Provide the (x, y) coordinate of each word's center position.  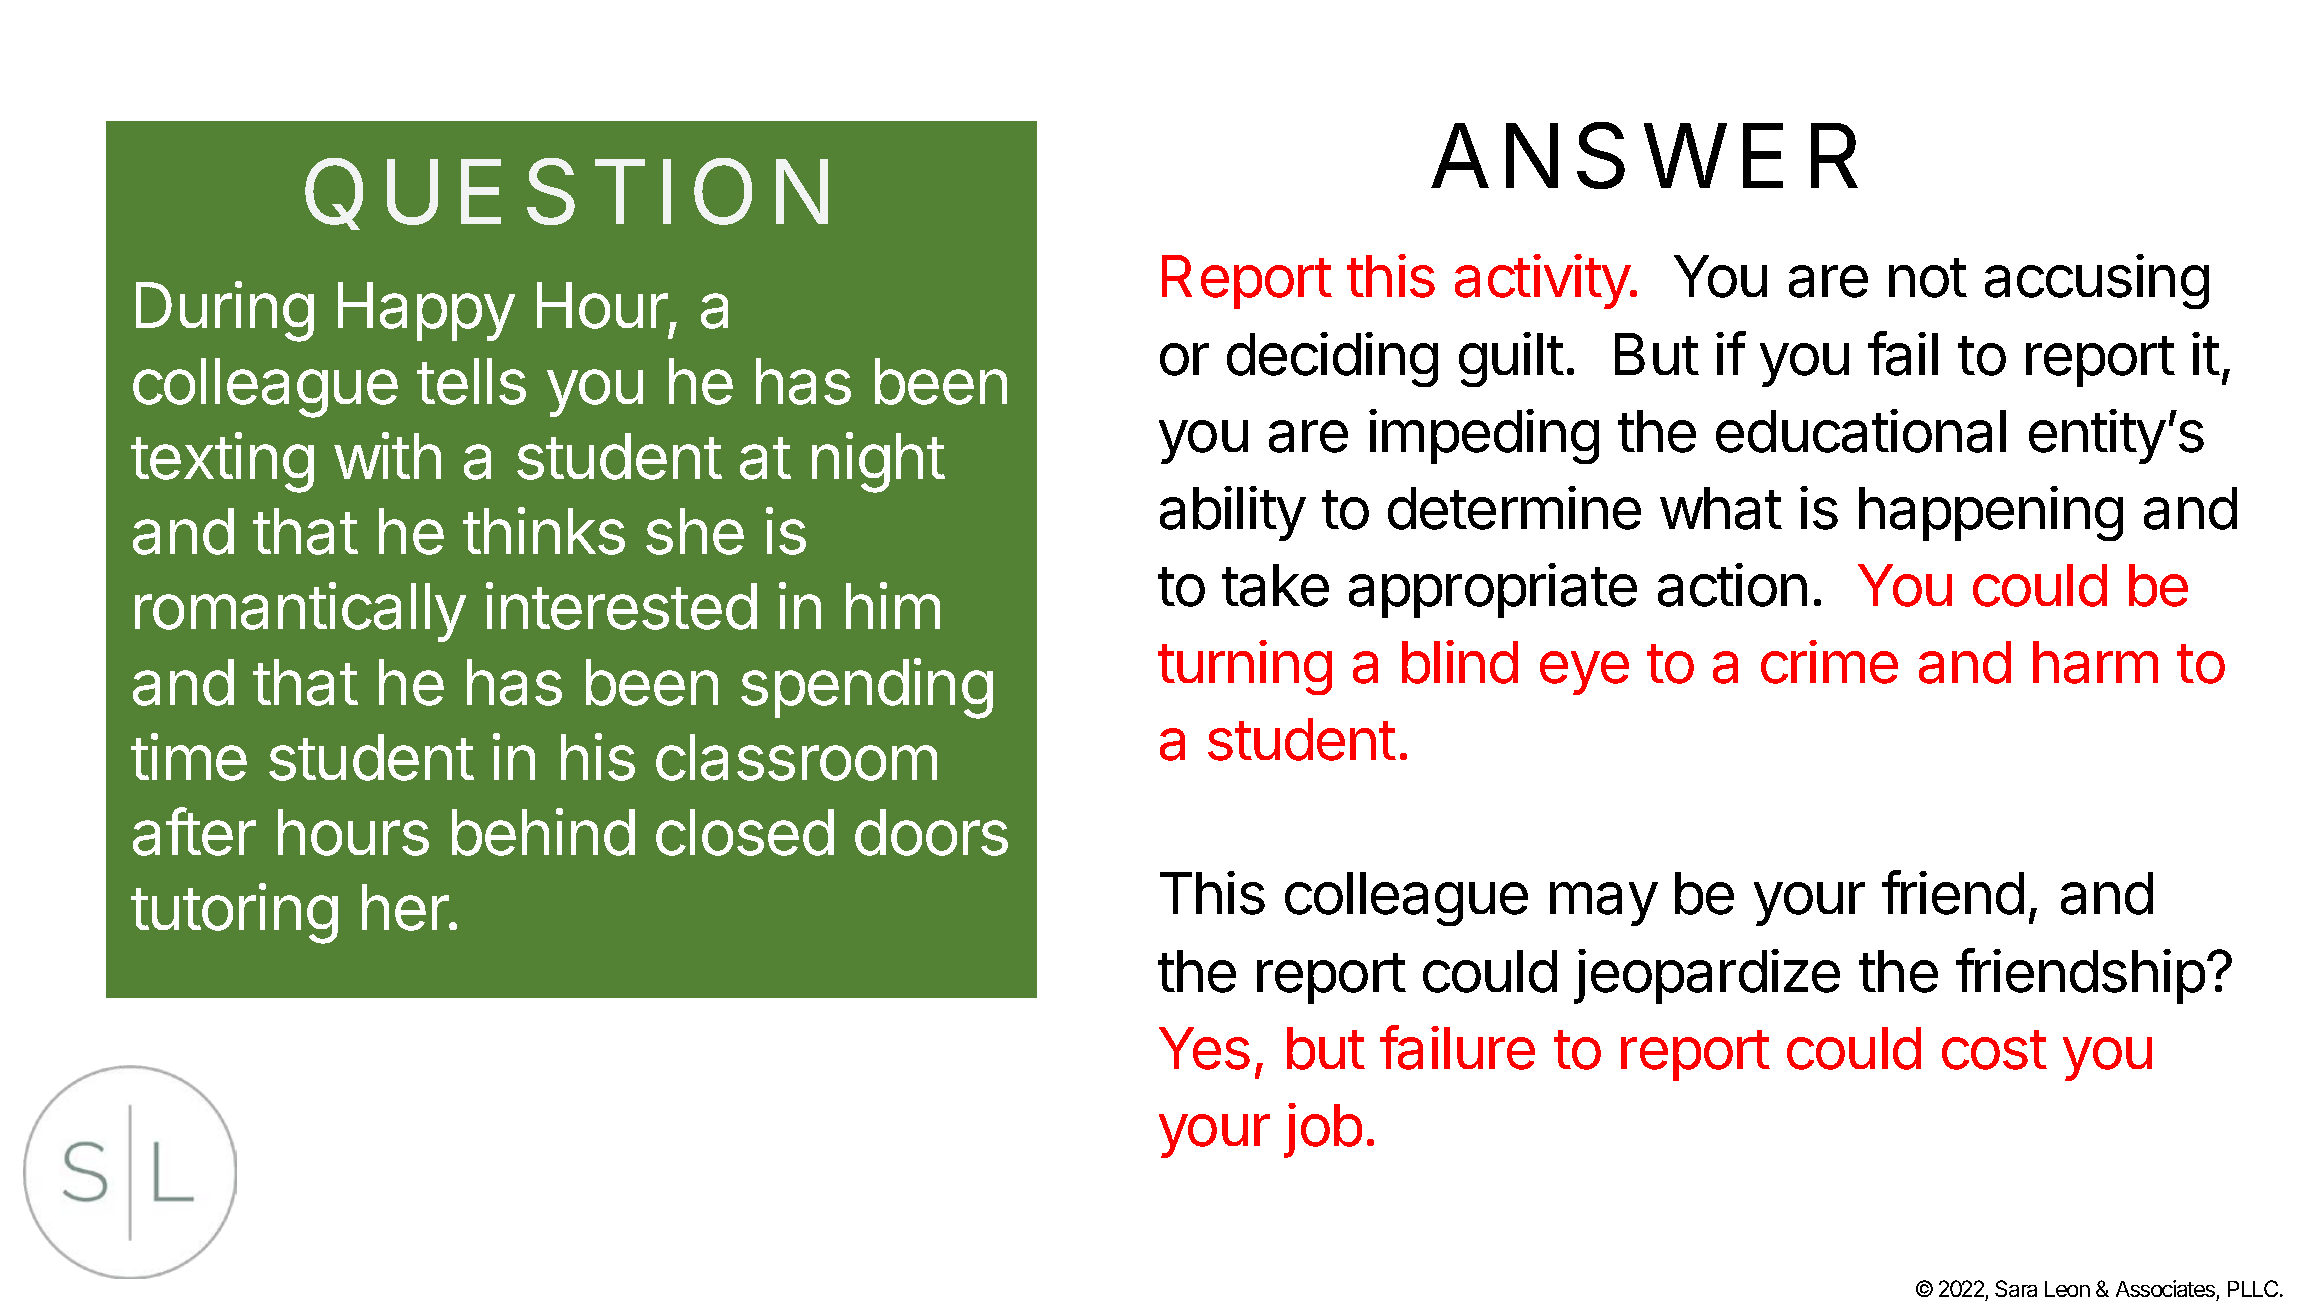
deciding (1332, 359)
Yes (1204, 1048)
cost (1994, 1050)
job (1323, 1130)
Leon (2067, 1289)
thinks (544, 531)
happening (1991, 513)
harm (2095, 662)
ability (1233, 513)
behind (543, 832)
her (406, 907)
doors (931, 832)
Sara (2016, 1288)
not (1928, 278)
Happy (426, 311)
